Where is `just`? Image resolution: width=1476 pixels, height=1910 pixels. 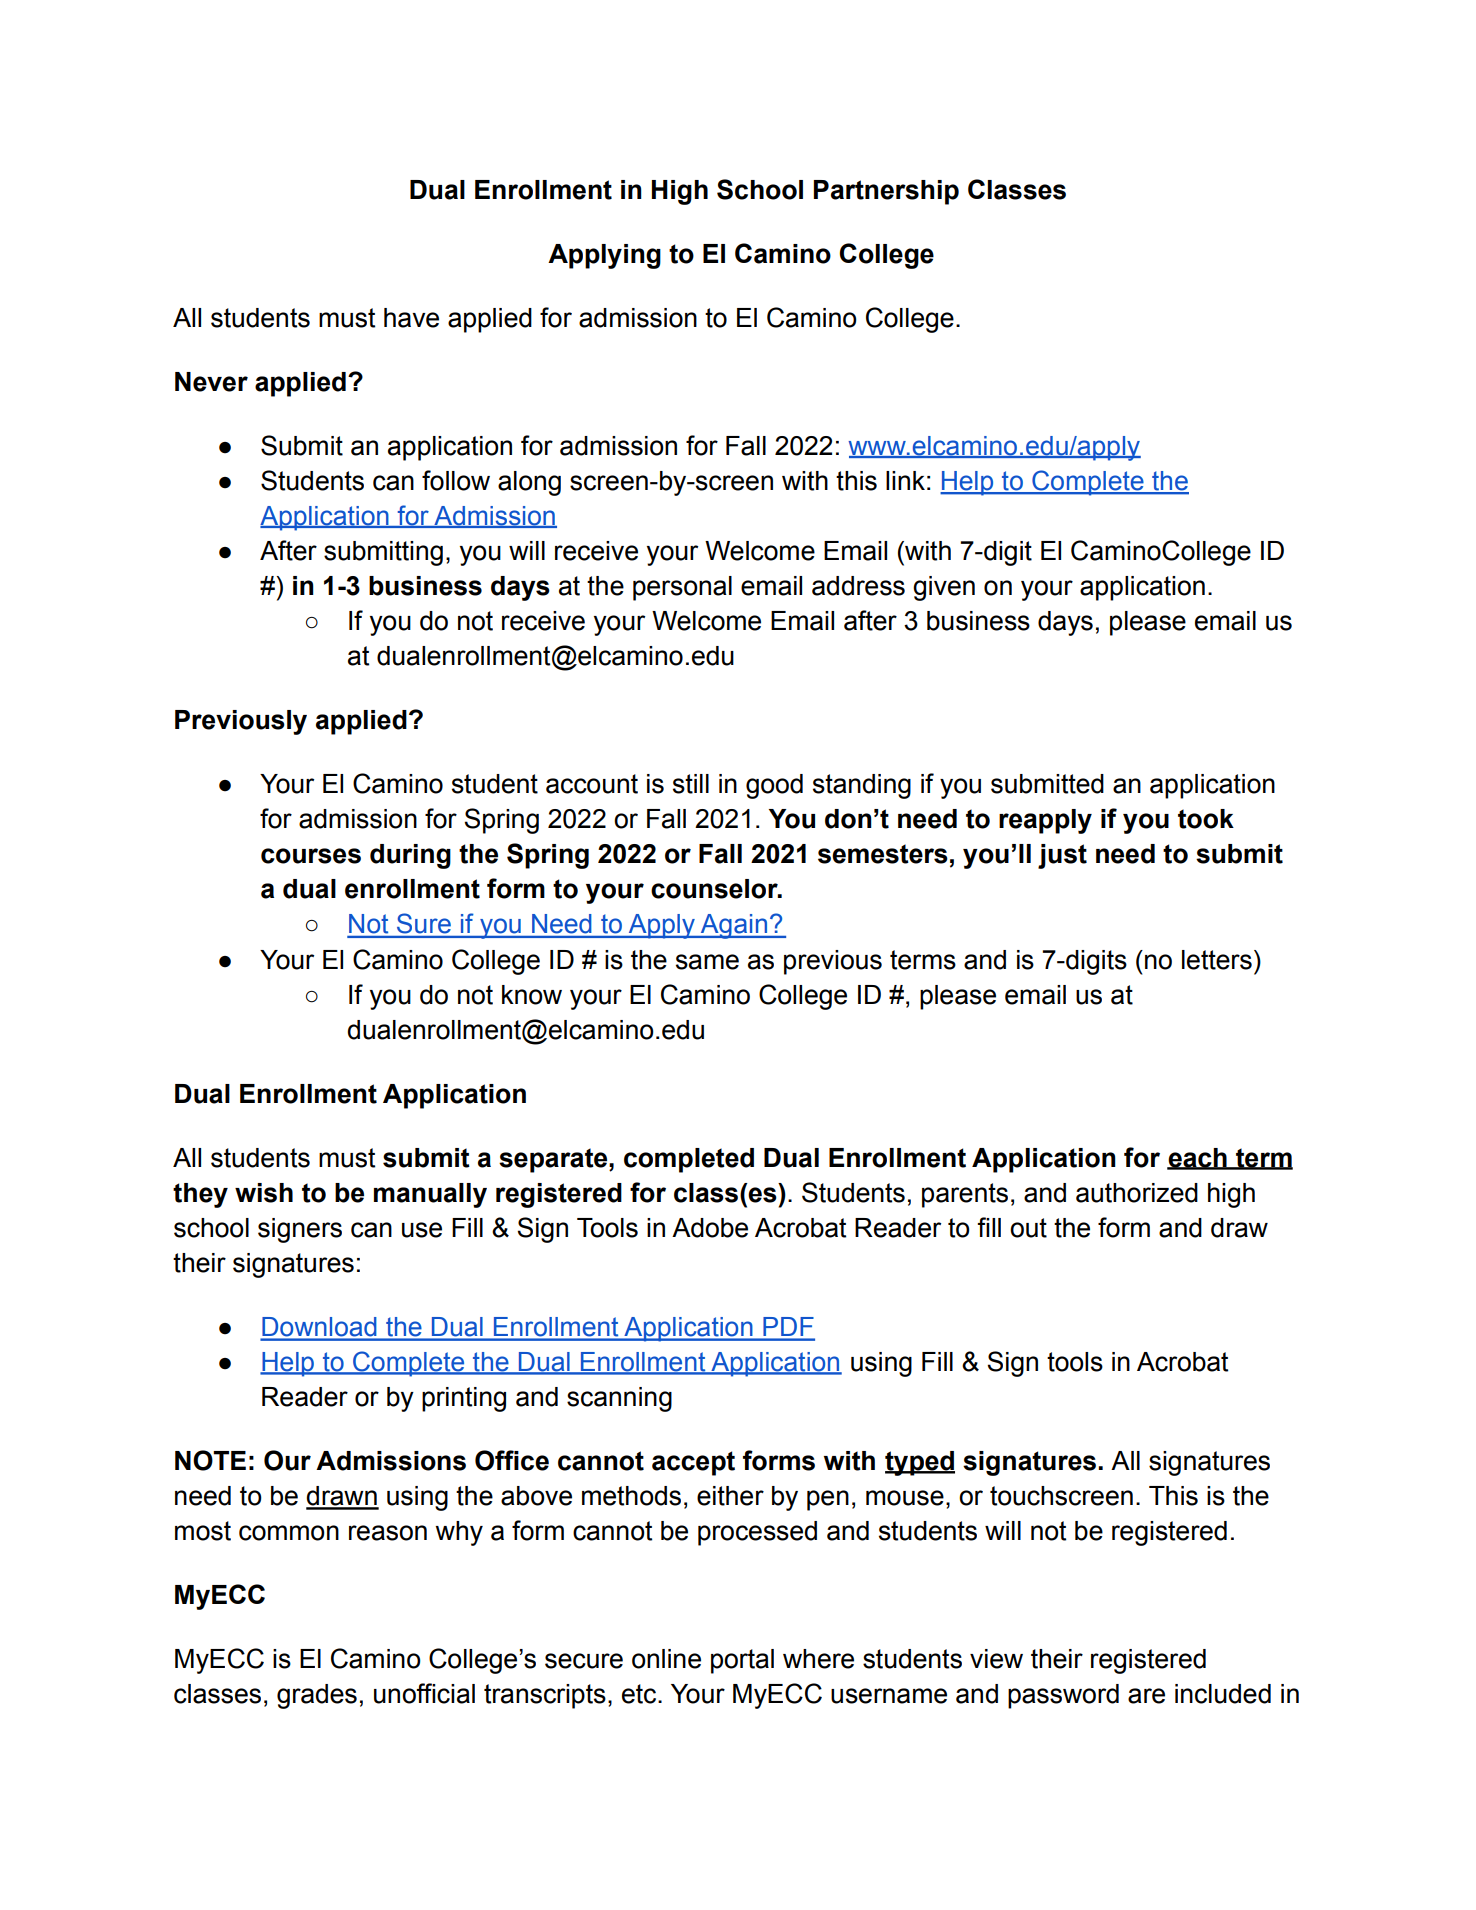
just is located at coordinates (1062, 856).
